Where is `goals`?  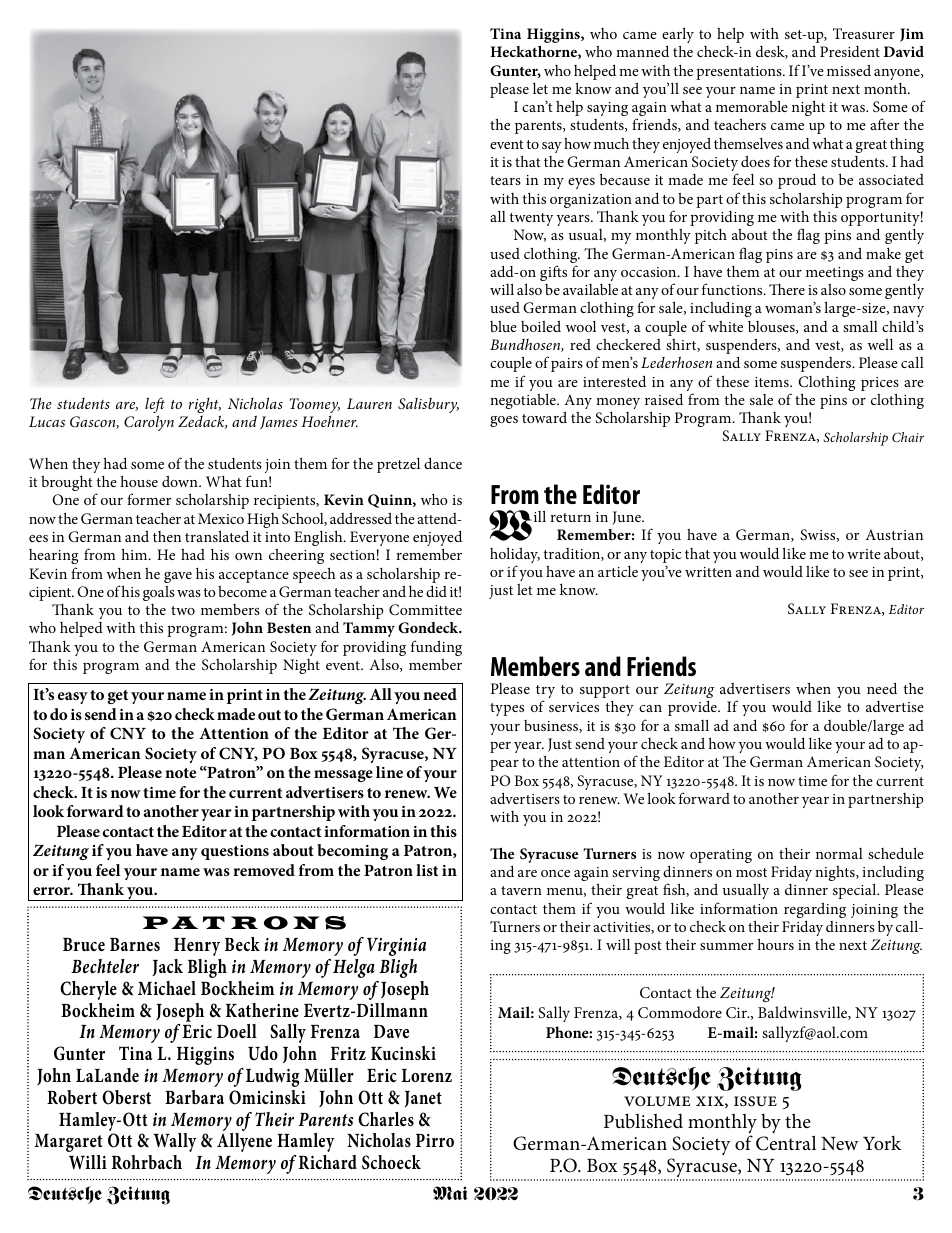 goals is located at coordinates (159, 593).
